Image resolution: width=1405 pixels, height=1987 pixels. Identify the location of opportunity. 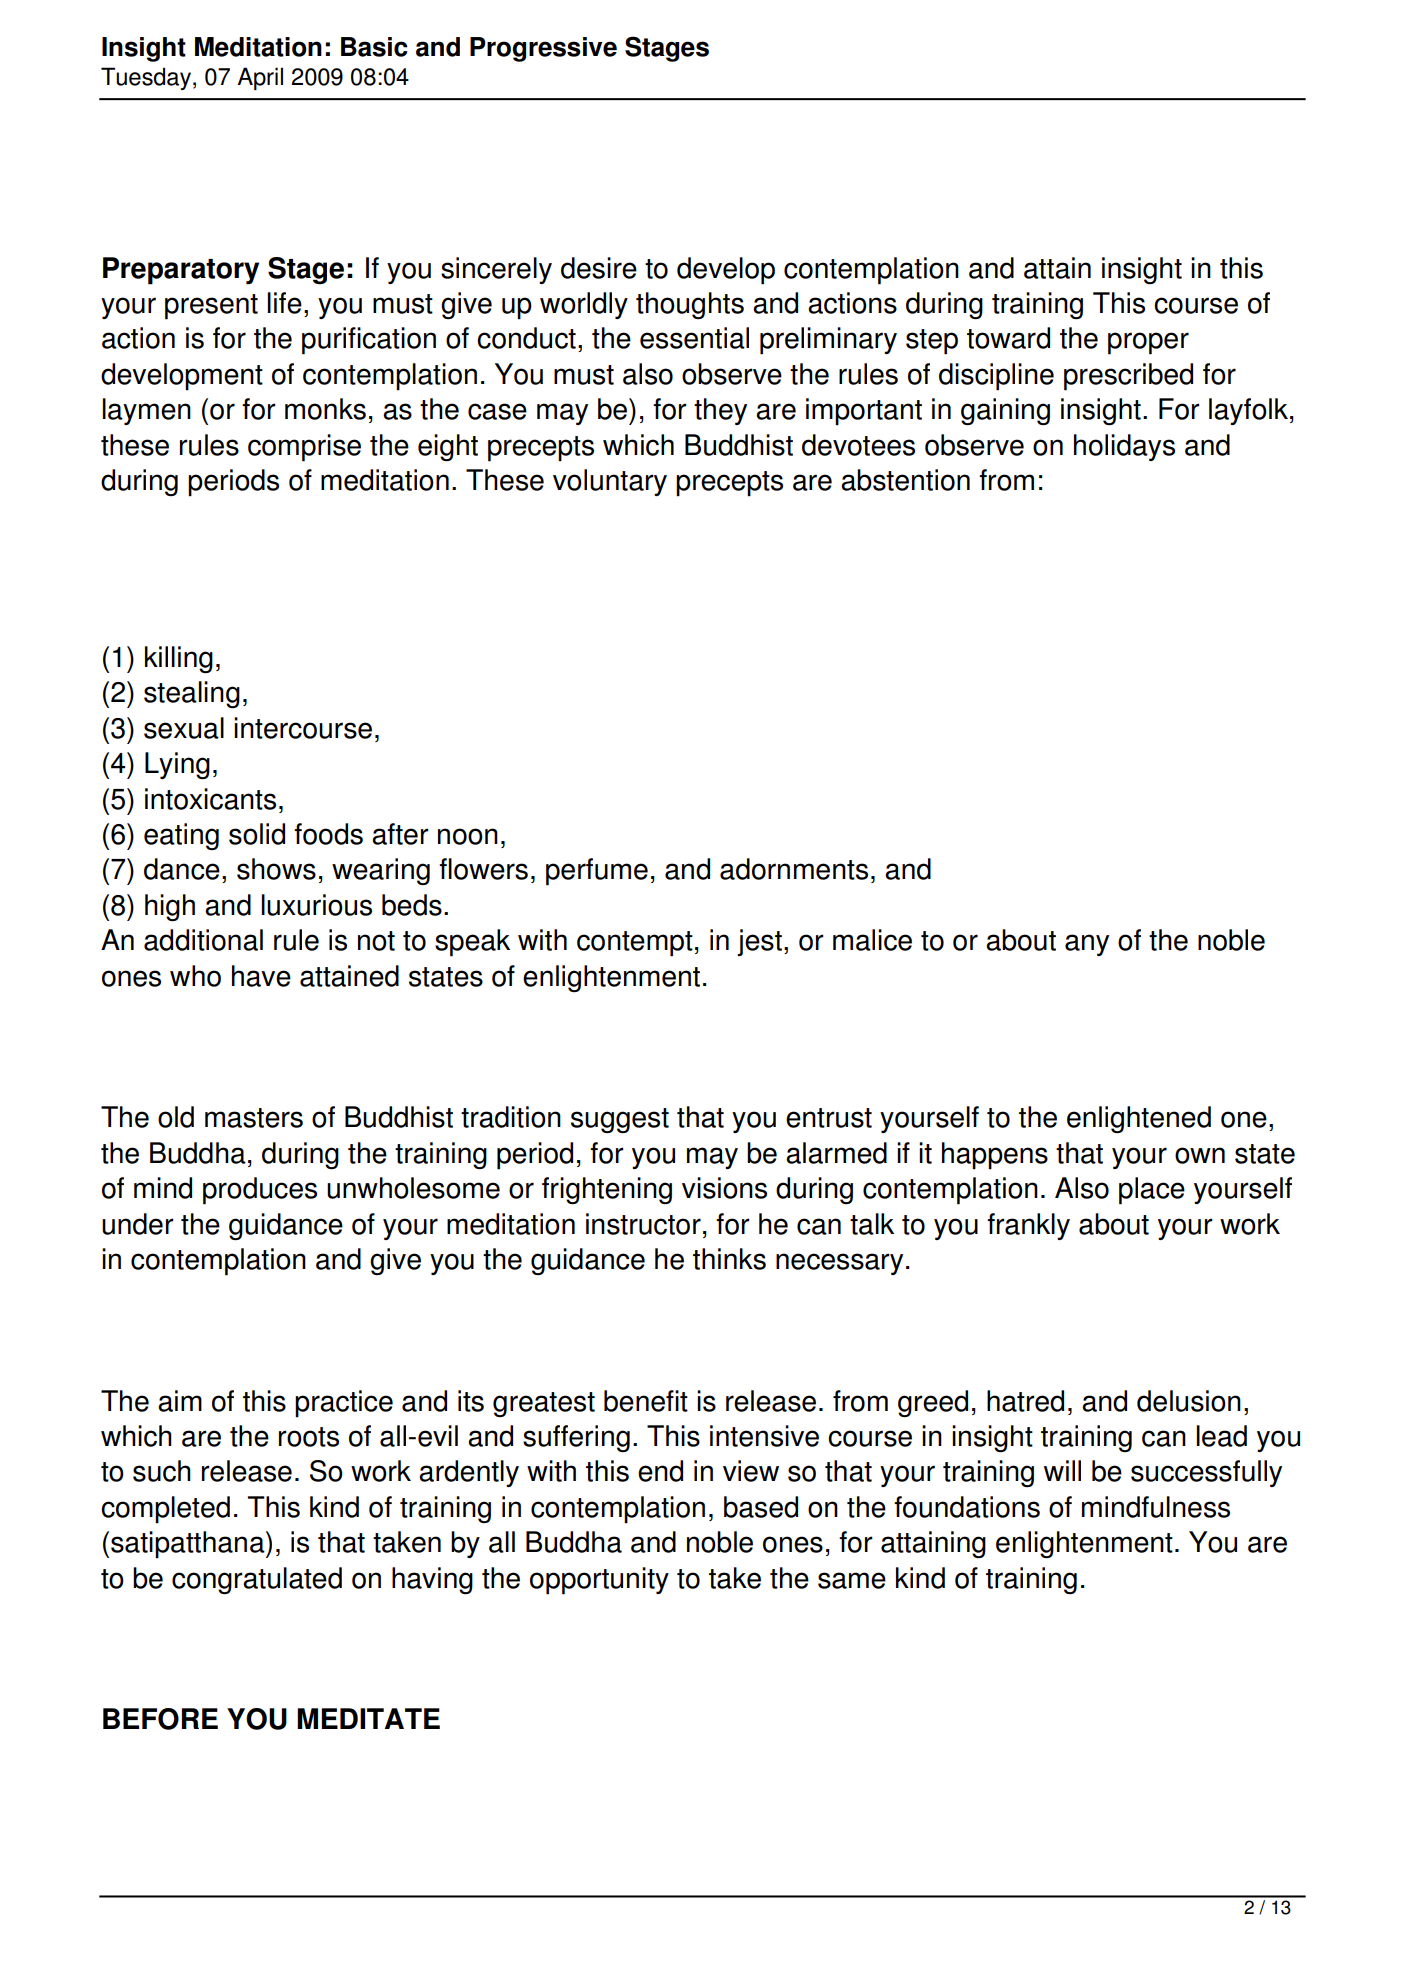
(599, 1581).
